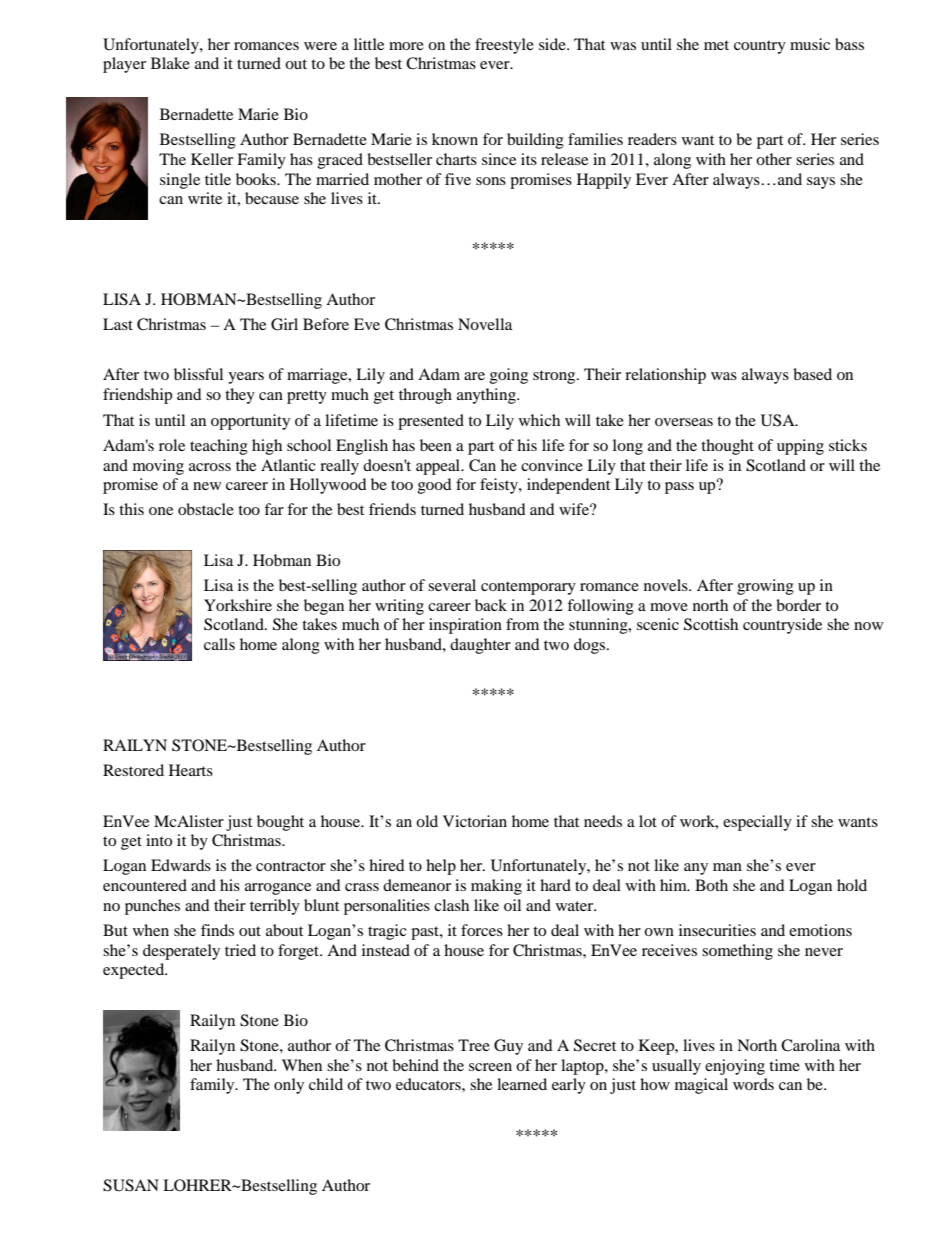  What do you see at coordinates (810, 44) in the screenshot?
I see `music` at bounding box center [810, 44].
